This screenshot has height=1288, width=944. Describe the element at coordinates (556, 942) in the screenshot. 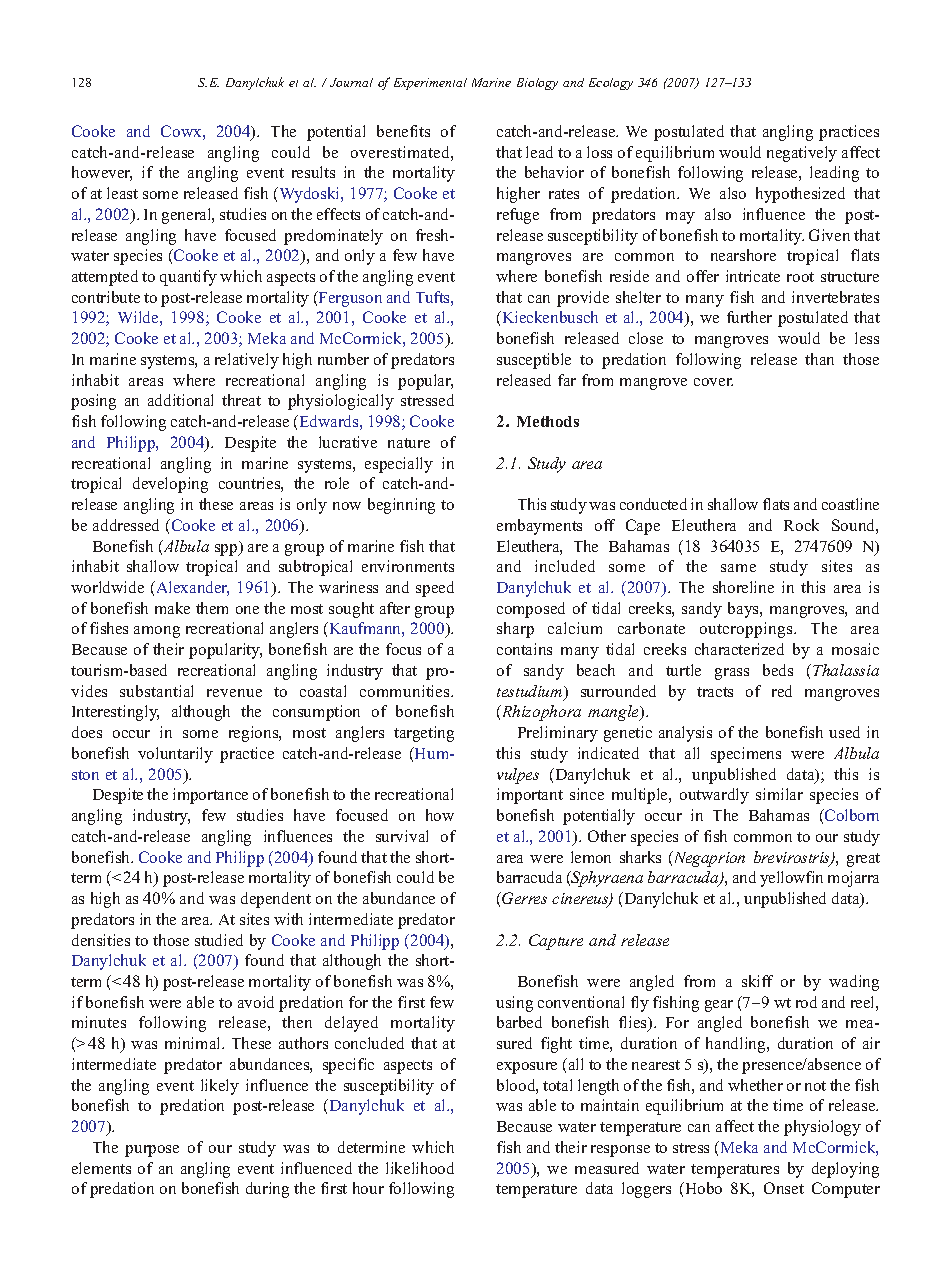

I see `Capture` at that location.
